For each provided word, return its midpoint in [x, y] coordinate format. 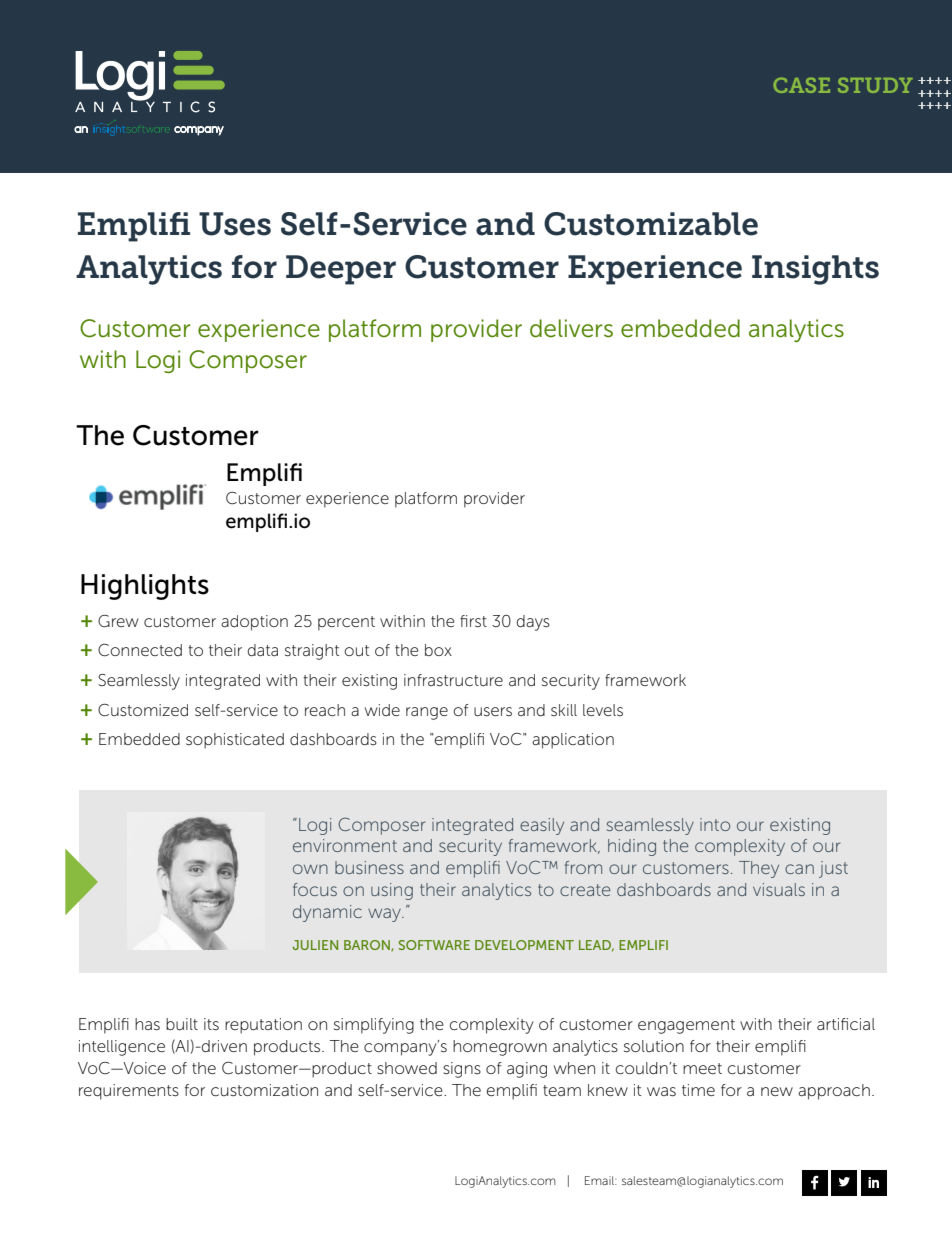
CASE [801, 85]
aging [527, 1070]
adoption [254, 623]
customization [264, 1090]
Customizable [651, 224]
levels [603, 710]
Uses [235, 224]
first [473, 621]
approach [834, 1092]
